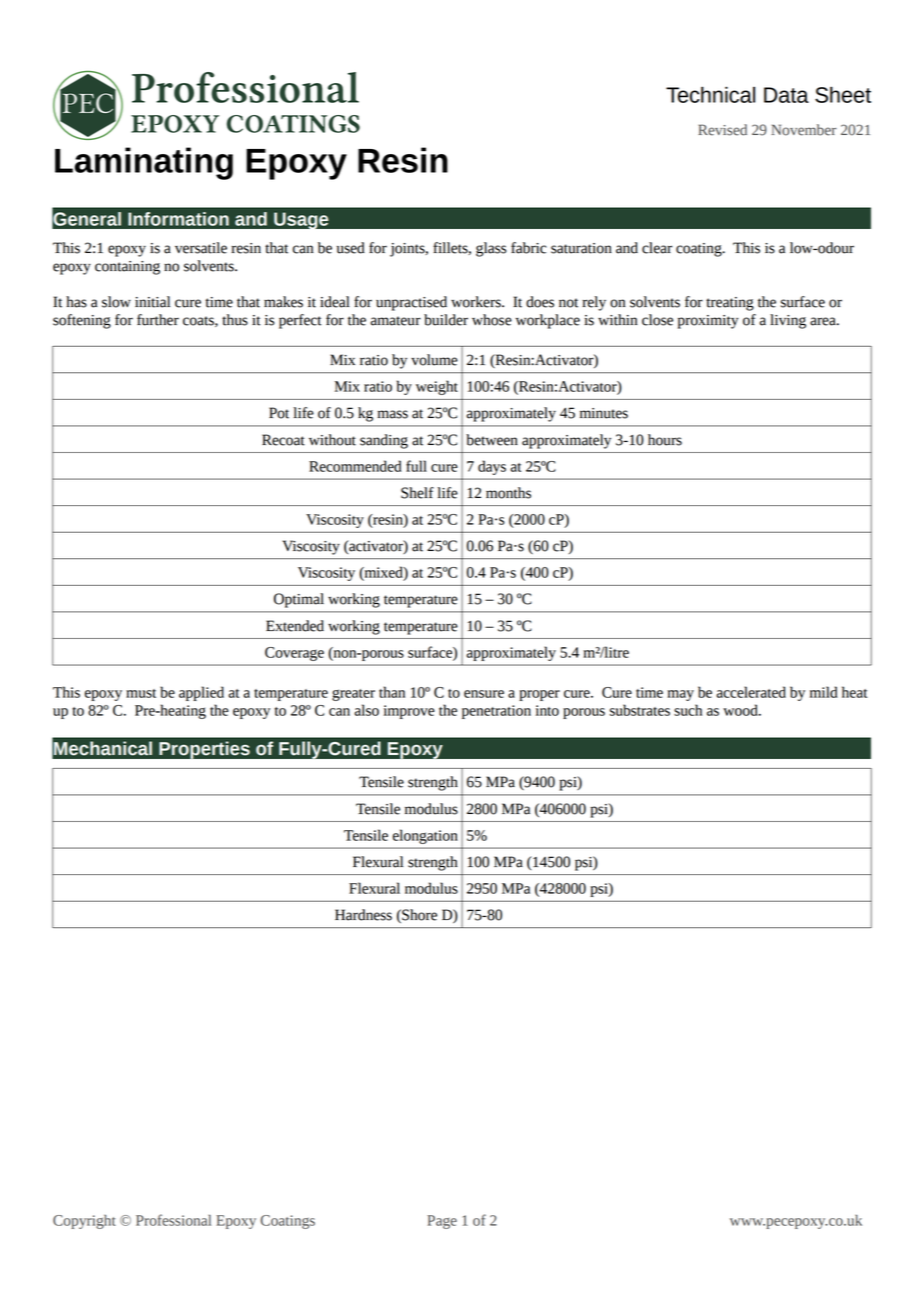 This screenshot has width=924, height=1308. Describe the element at coordinates (144, 163) in the screenshot. I see `Laminating` at that location.
